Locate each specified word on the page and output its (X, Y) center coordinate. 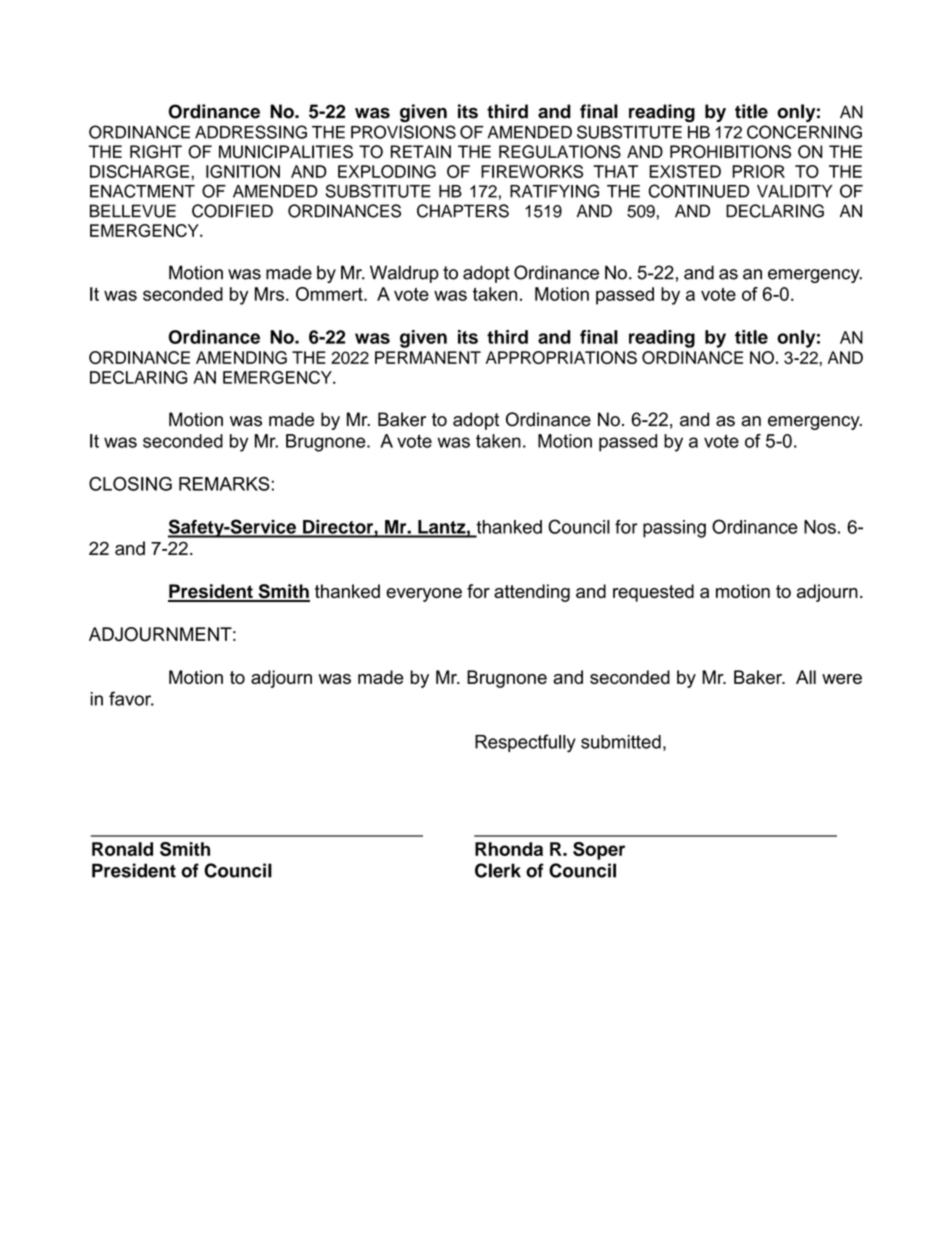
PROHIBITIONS (730, 152)
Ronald (122, 849)
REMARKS (224, 484)
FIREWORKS (532, 171)
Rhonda (509, 849)
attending (532, 593)
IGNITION (243, 171)
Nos (820, 527)
